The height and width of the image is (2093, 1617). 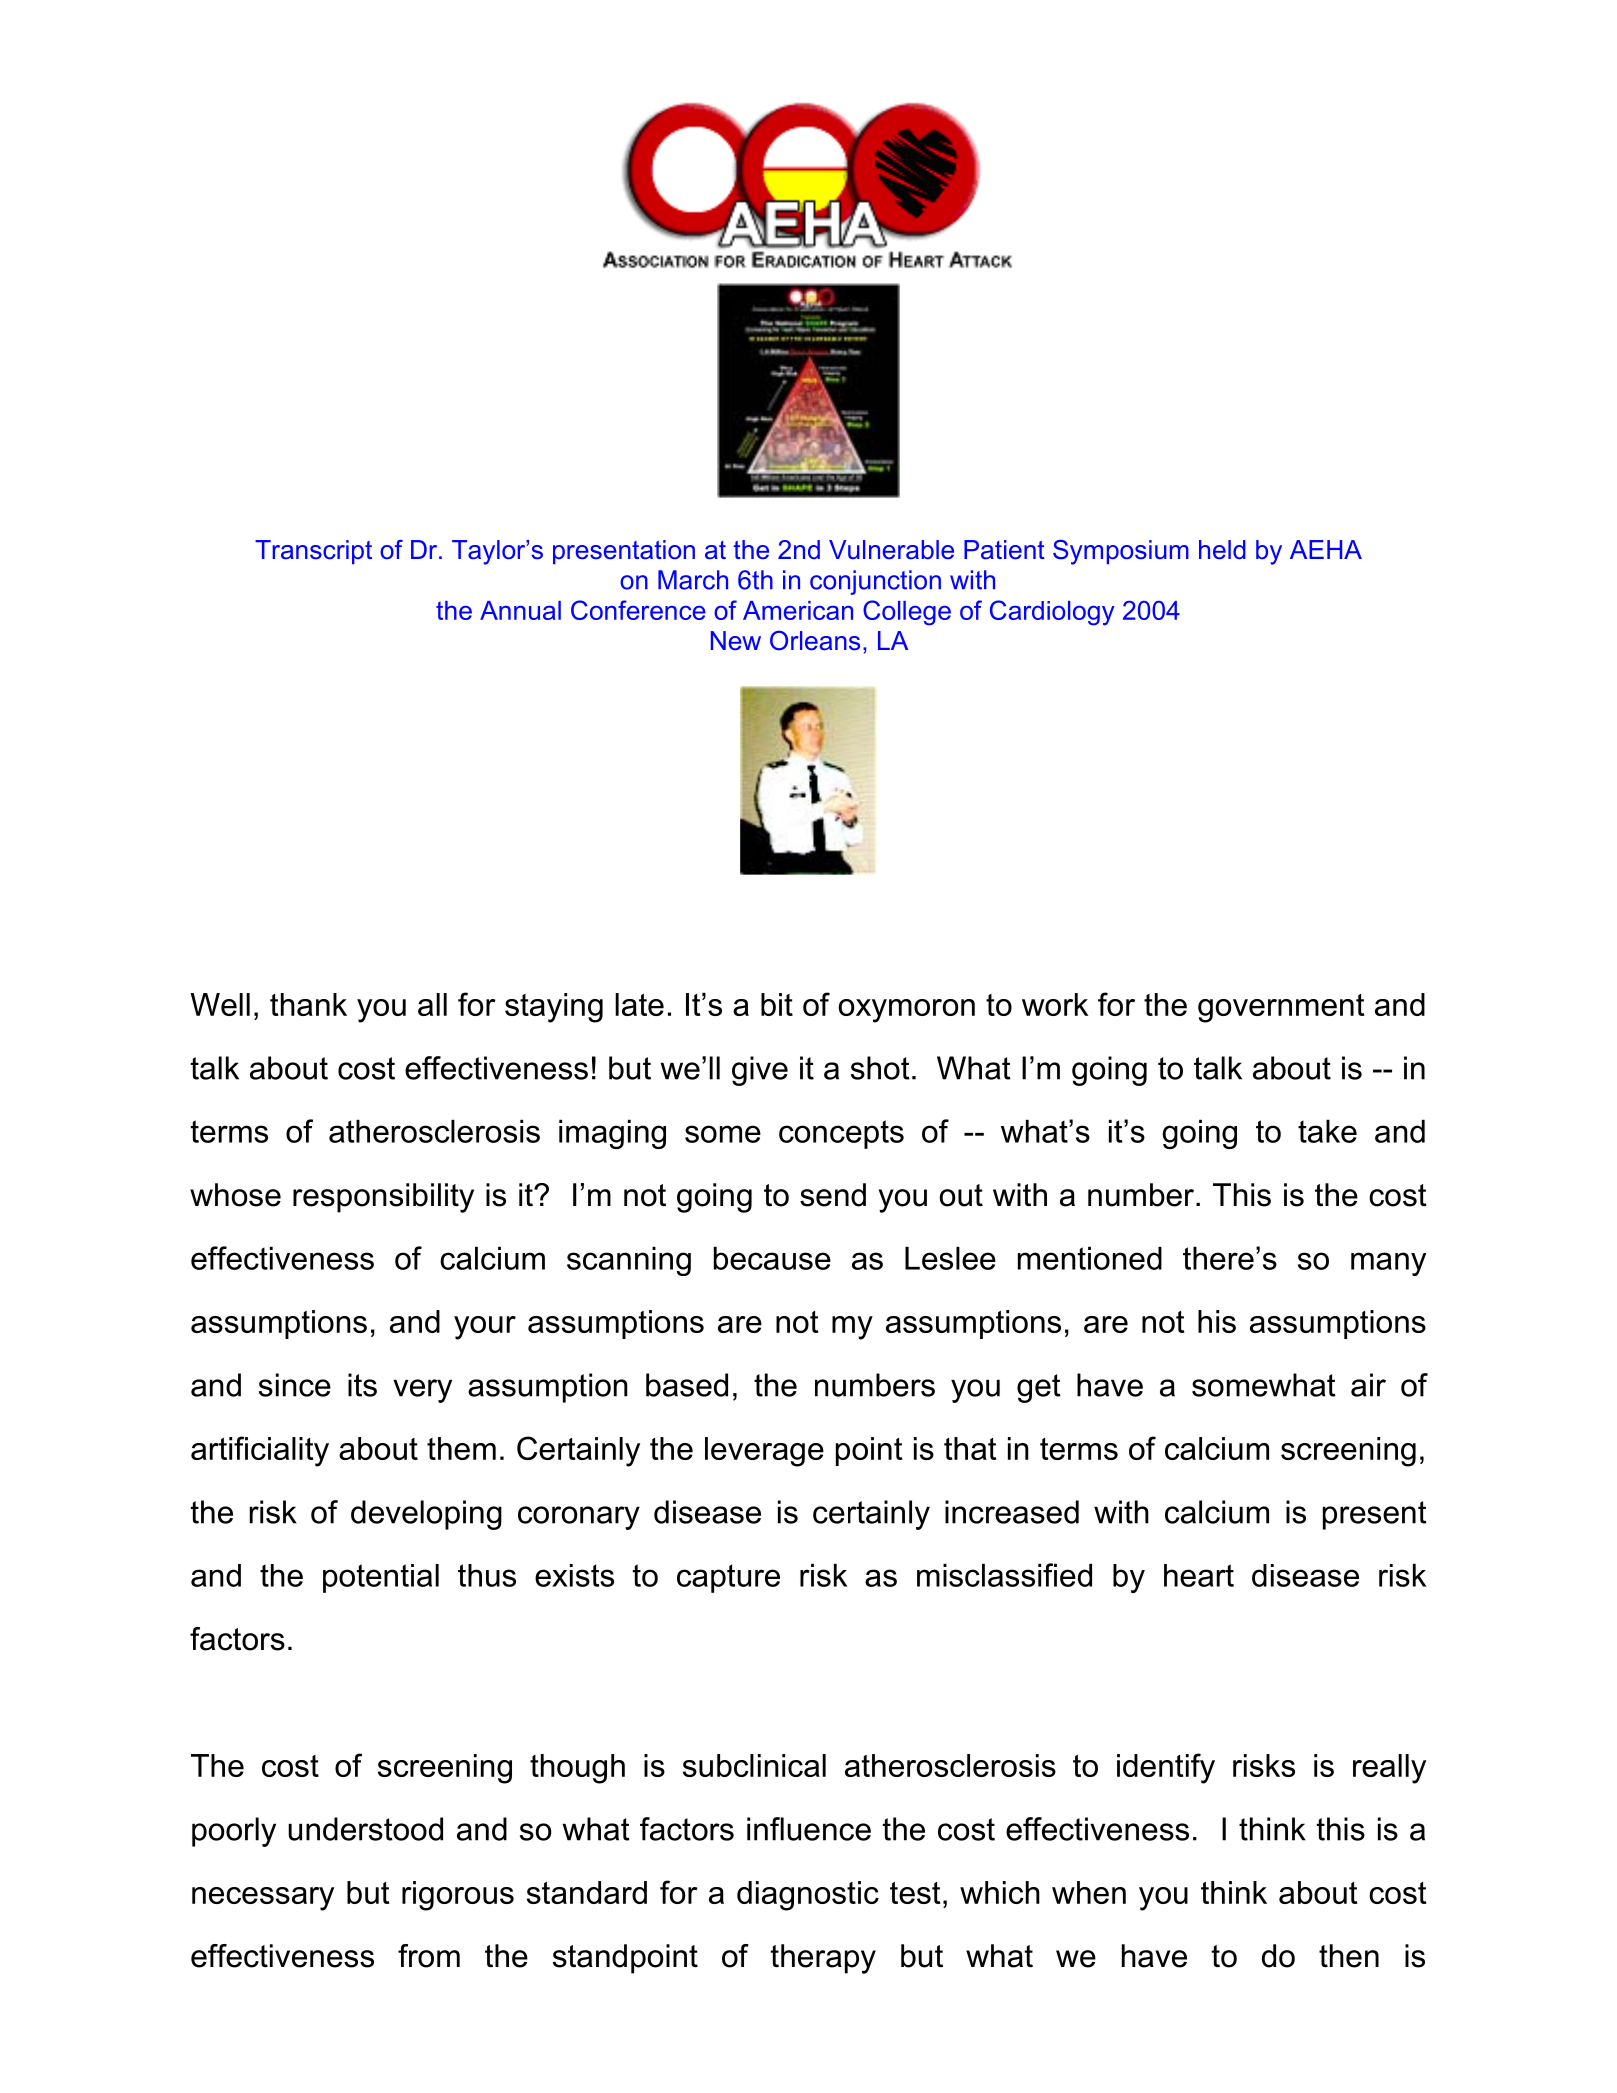 I want to click on Transcript, so click(x=313, y=552).
